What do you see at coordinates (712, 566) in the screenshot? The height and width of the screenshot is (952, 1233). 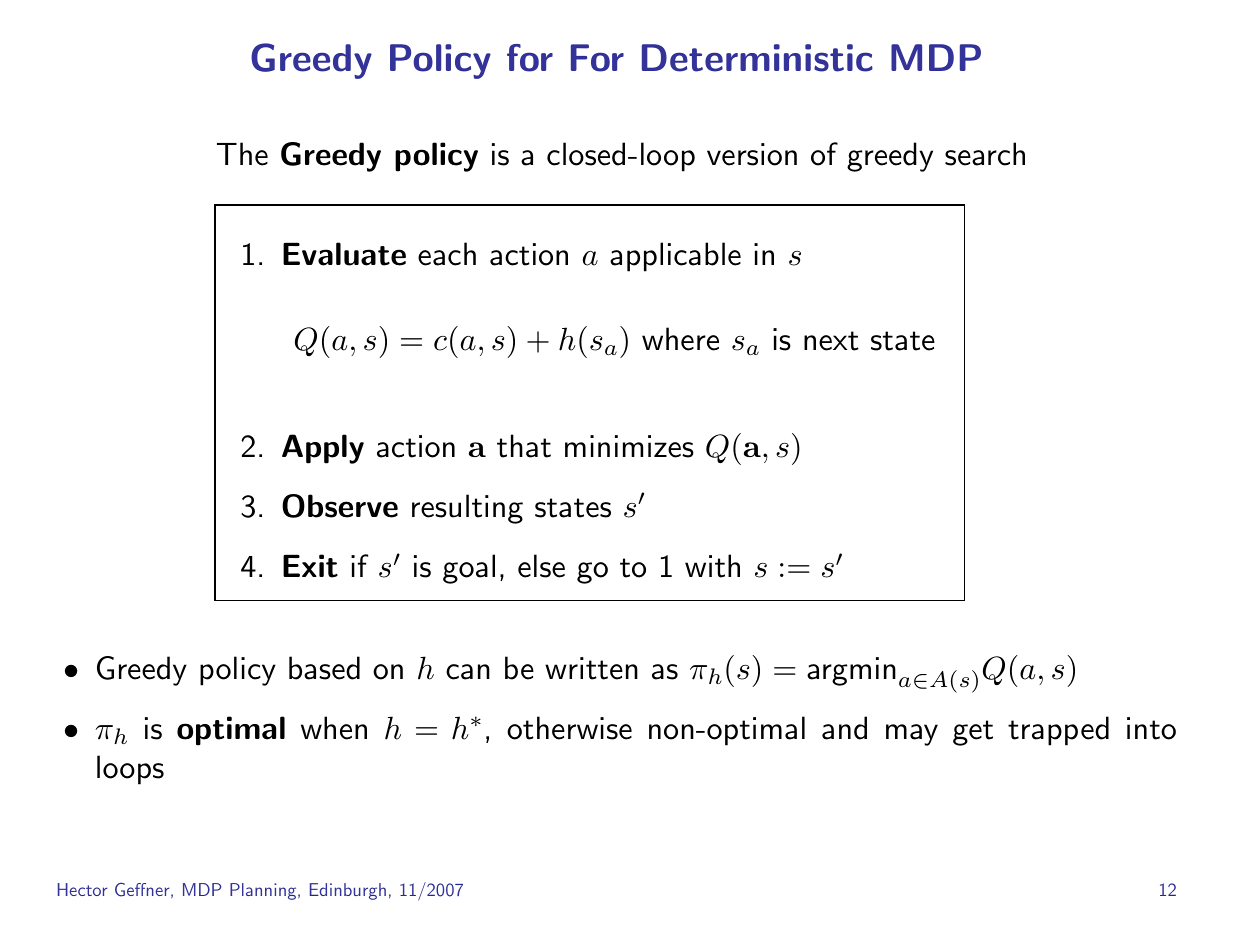 I see `with` at bounding box center [712, 566].
